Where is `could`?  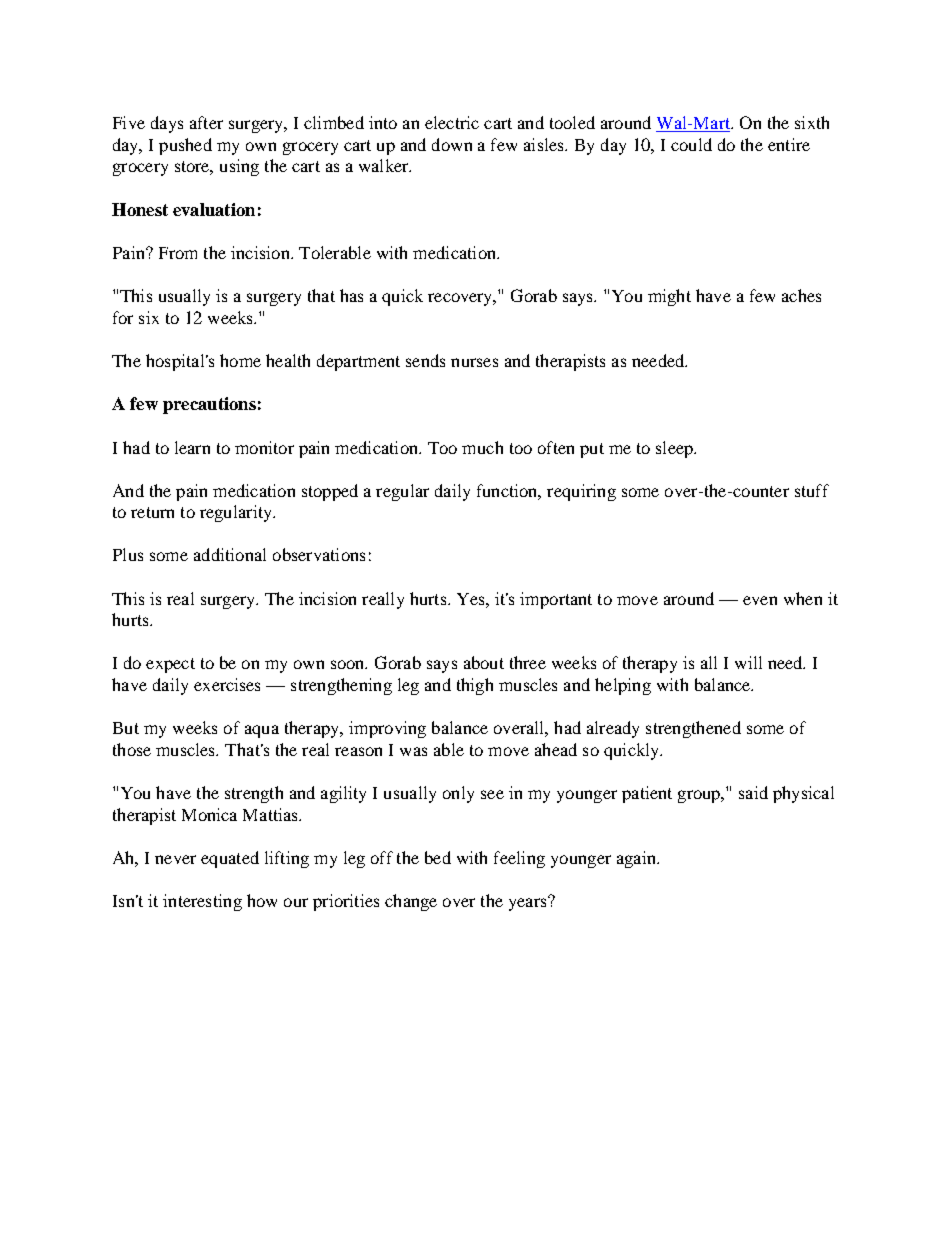 could is located at coordinates (691, 144).
